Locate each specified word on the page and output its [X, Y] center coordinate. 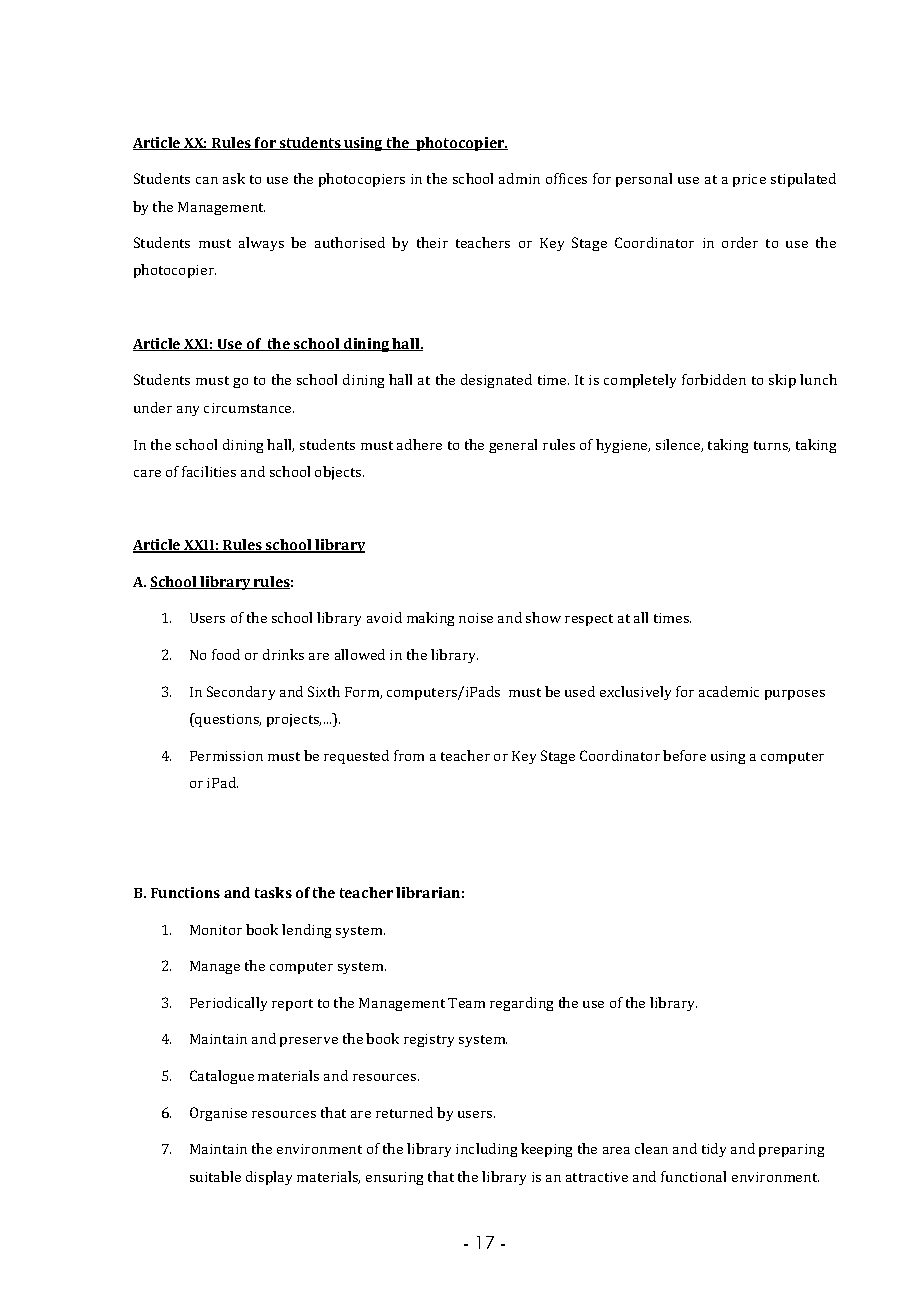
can [207, 180]
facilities [209, 471]
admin [519, 178]
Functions [185, 892]
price [749, 180]
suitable [215, 1176]
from [409, 755]
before [684, 755]
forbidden [714, 379]
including [486, 1150]
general [513, 446]
